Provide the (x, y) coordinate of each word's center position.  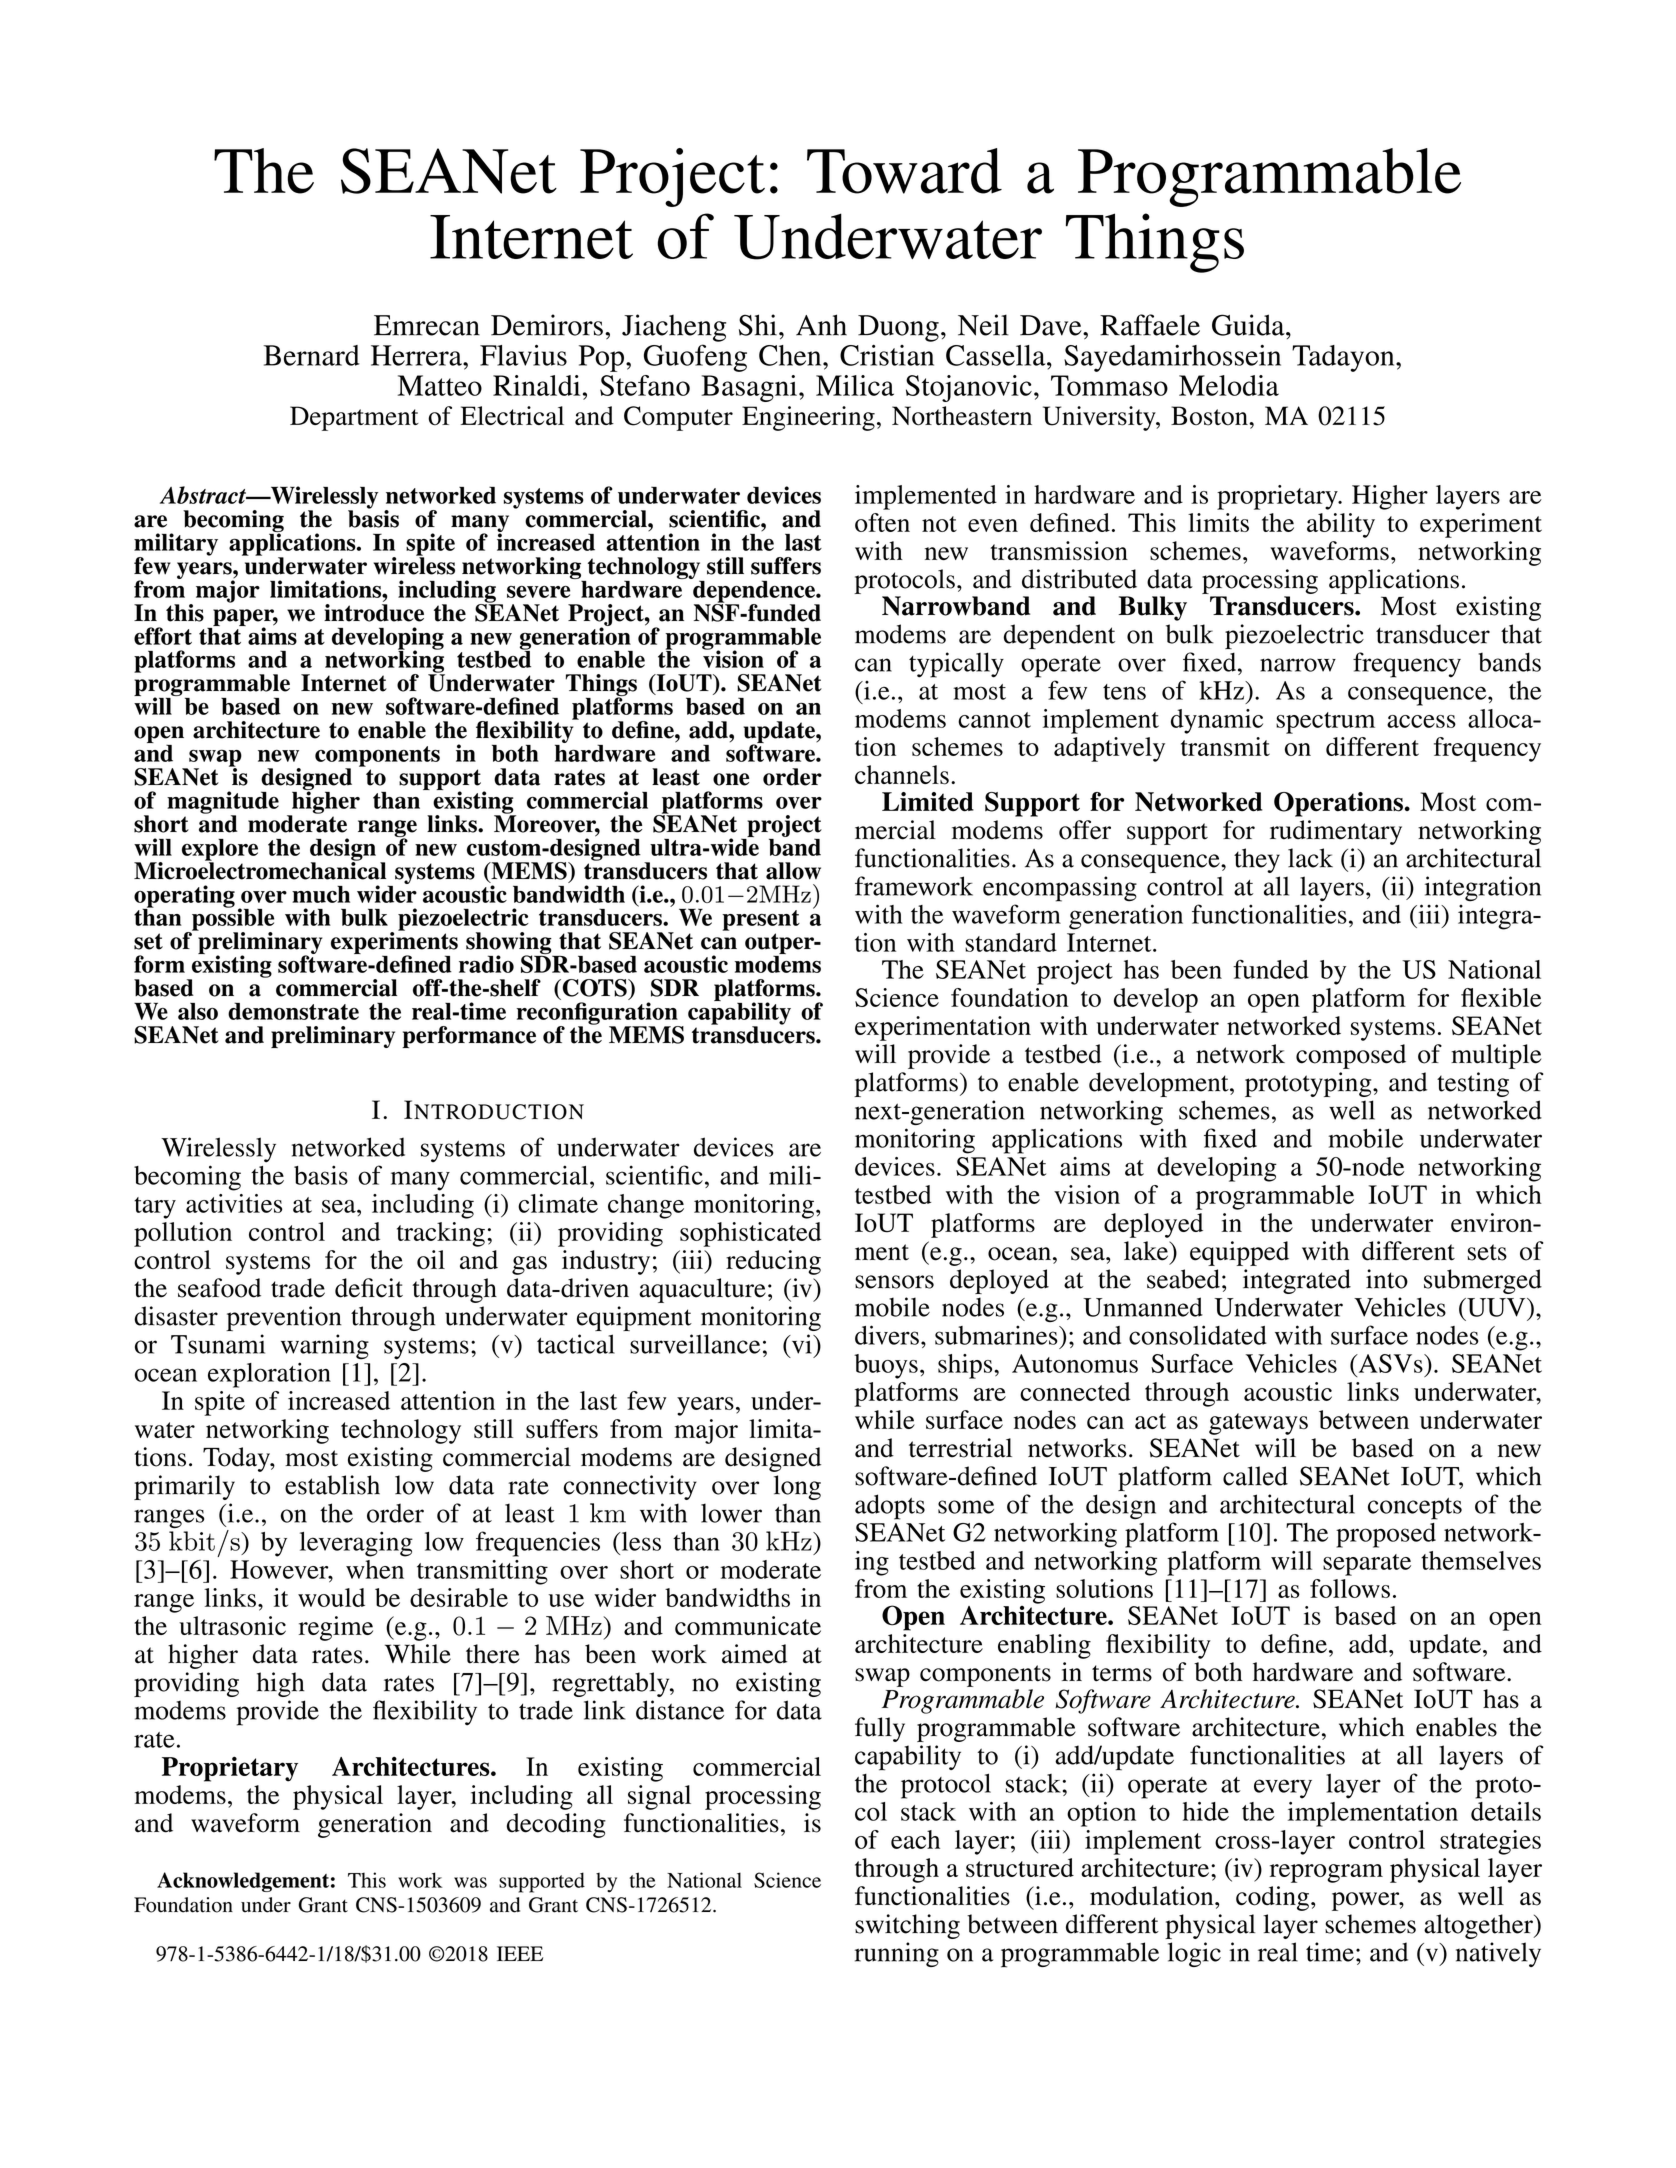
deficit (369, 1288)
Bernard (311, 355)
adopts (890, 1507)
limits (1218, 522)
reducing (773, 1262)
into (1387, 1279)
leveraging (356, 1544)
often (882, 522)
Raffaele (1150, 325)
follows (1350, 1588)
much (321, 894)
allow (793, 871)
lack (1310, 858)
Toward (904, 171)
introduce (374, 611)
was (470, 1882)
